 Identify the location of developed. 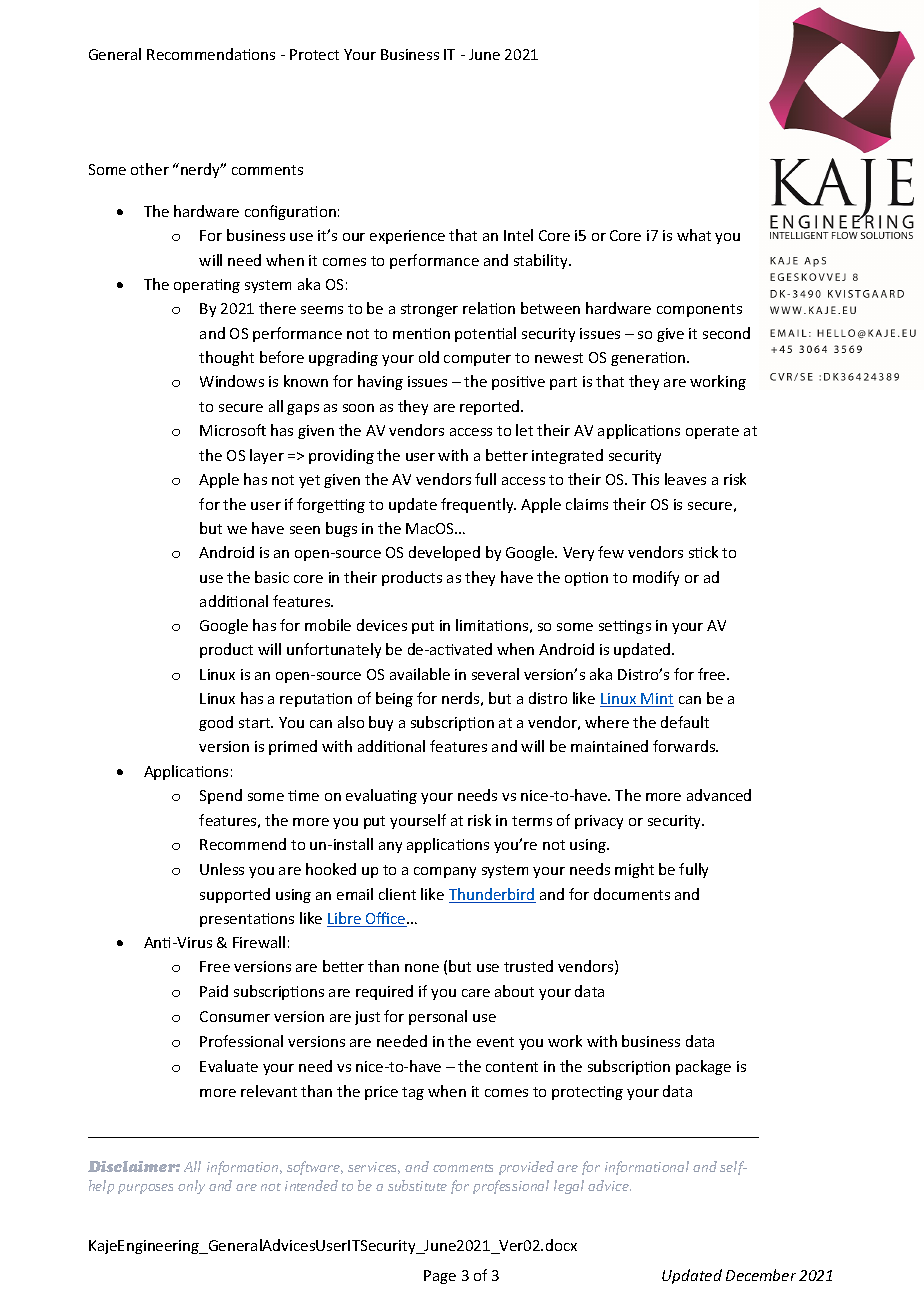
(444, 553).
